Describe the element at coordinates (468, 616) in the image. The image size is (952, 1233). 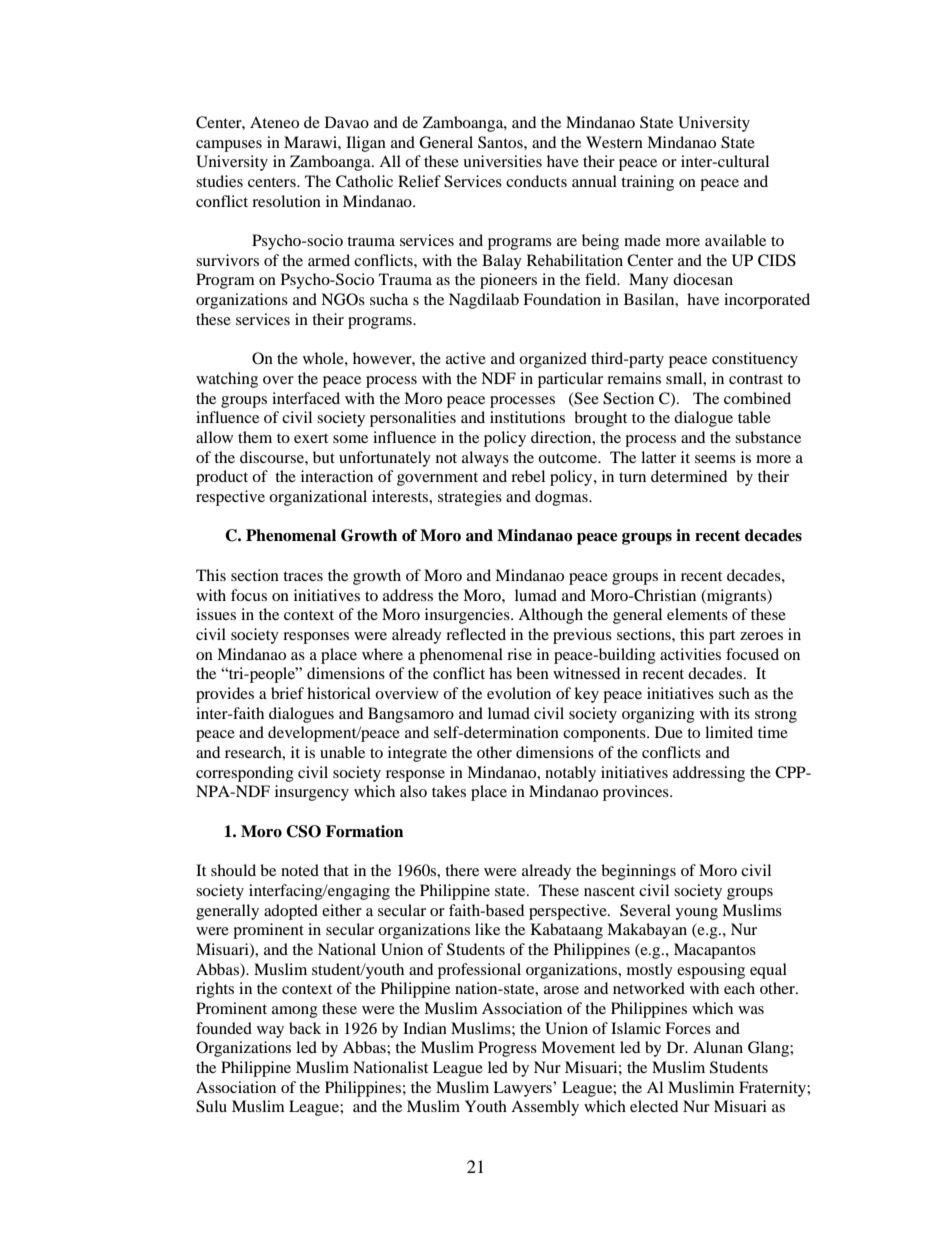
I see `insurgencies` at that location.
